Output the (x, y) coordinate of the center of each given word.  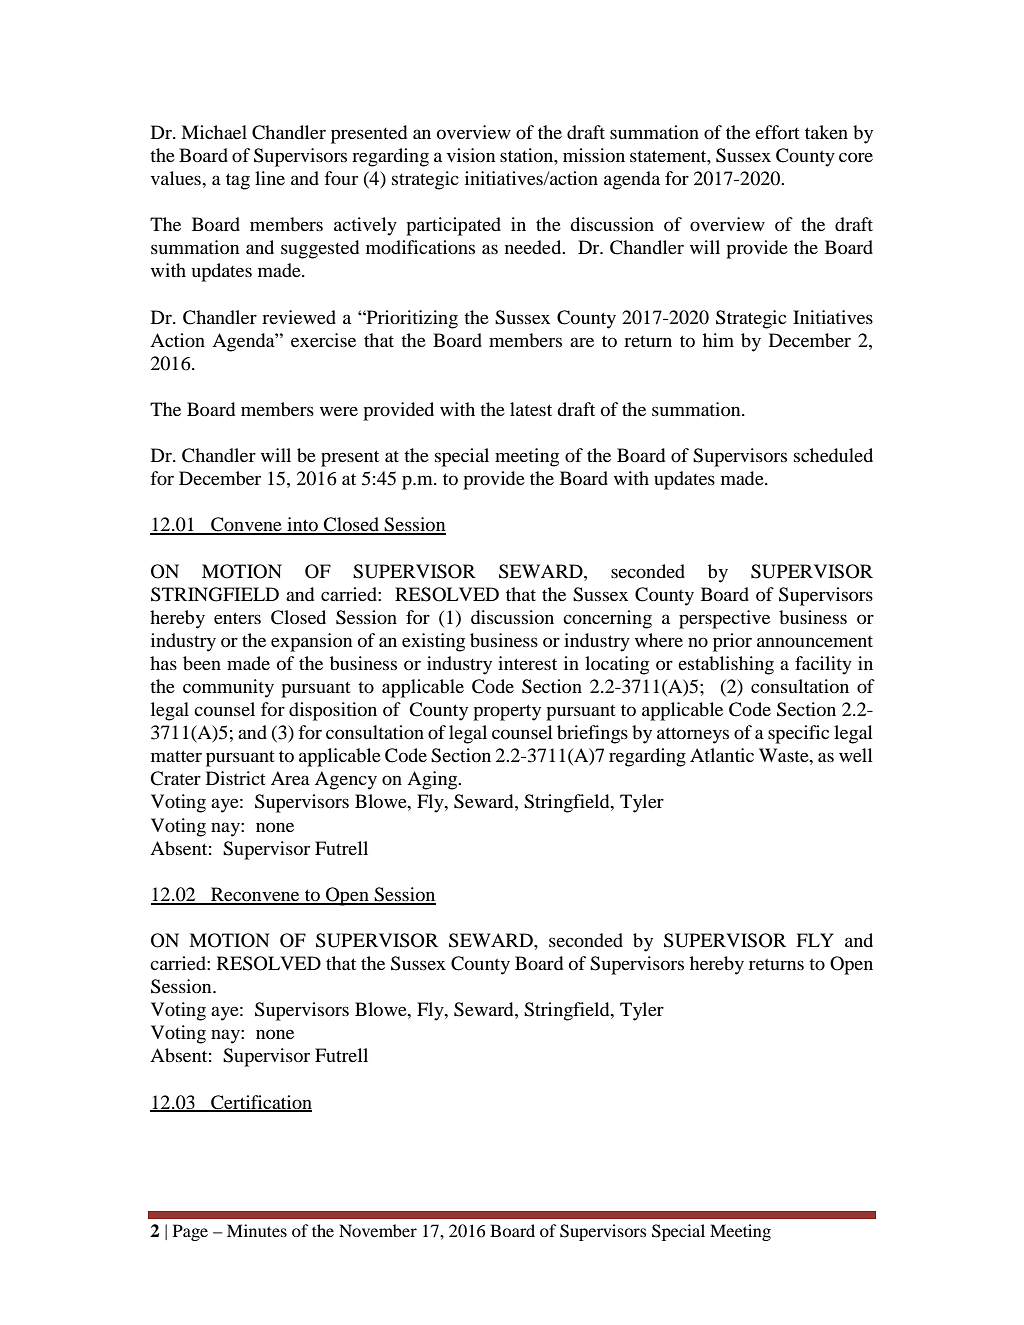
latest (531, 409)
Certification (260, 1103)
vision (471, 155)
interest (527, 663)
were (339, 411)
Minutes (257, 1230)
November (378, 1230)
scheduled (833, 455)
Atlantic (722, 755)
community (228, 688)
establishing (726, 665)
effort (777, 132)
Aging (433, 780)
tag (238, 181)
